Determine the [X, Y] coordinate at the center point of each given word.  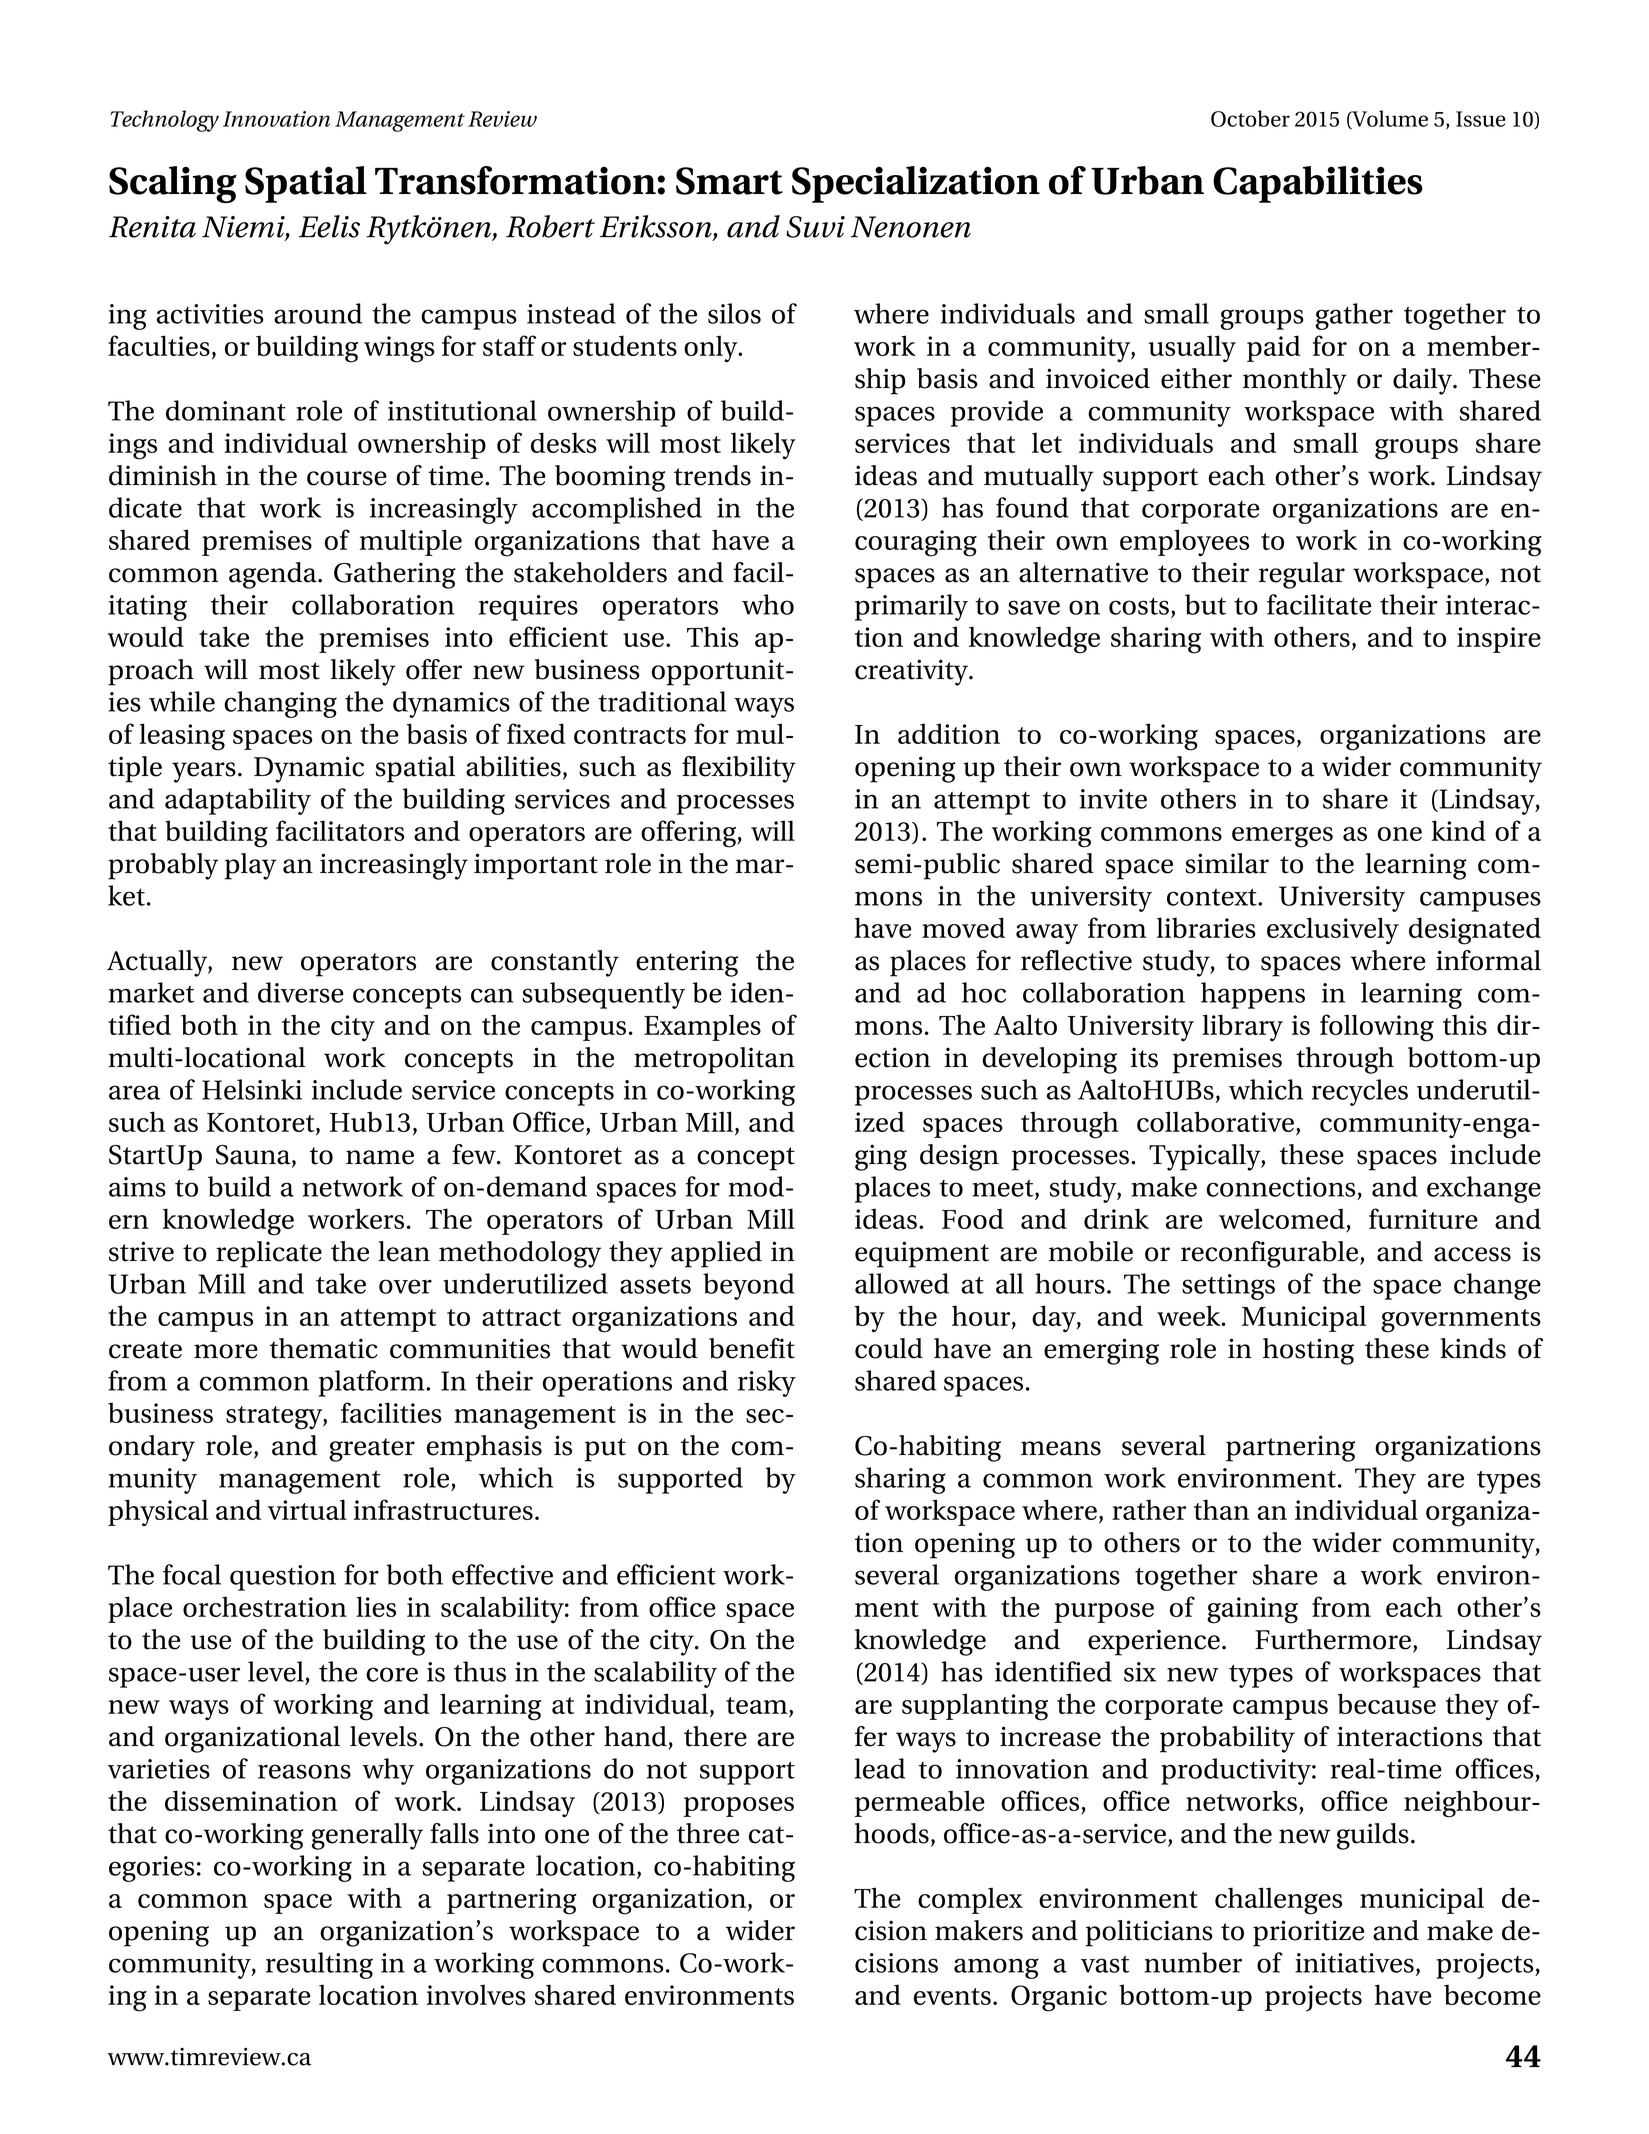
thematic [324, 1348]
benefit [752, 1348]
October [1250, 118]
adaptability [238, 801]
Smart [729, 181]
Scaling [173, 184]
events [952, 1996]
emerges [1282, 837]
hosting [1308, 1351]
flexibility [739, 769]
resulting [319, 1965]
